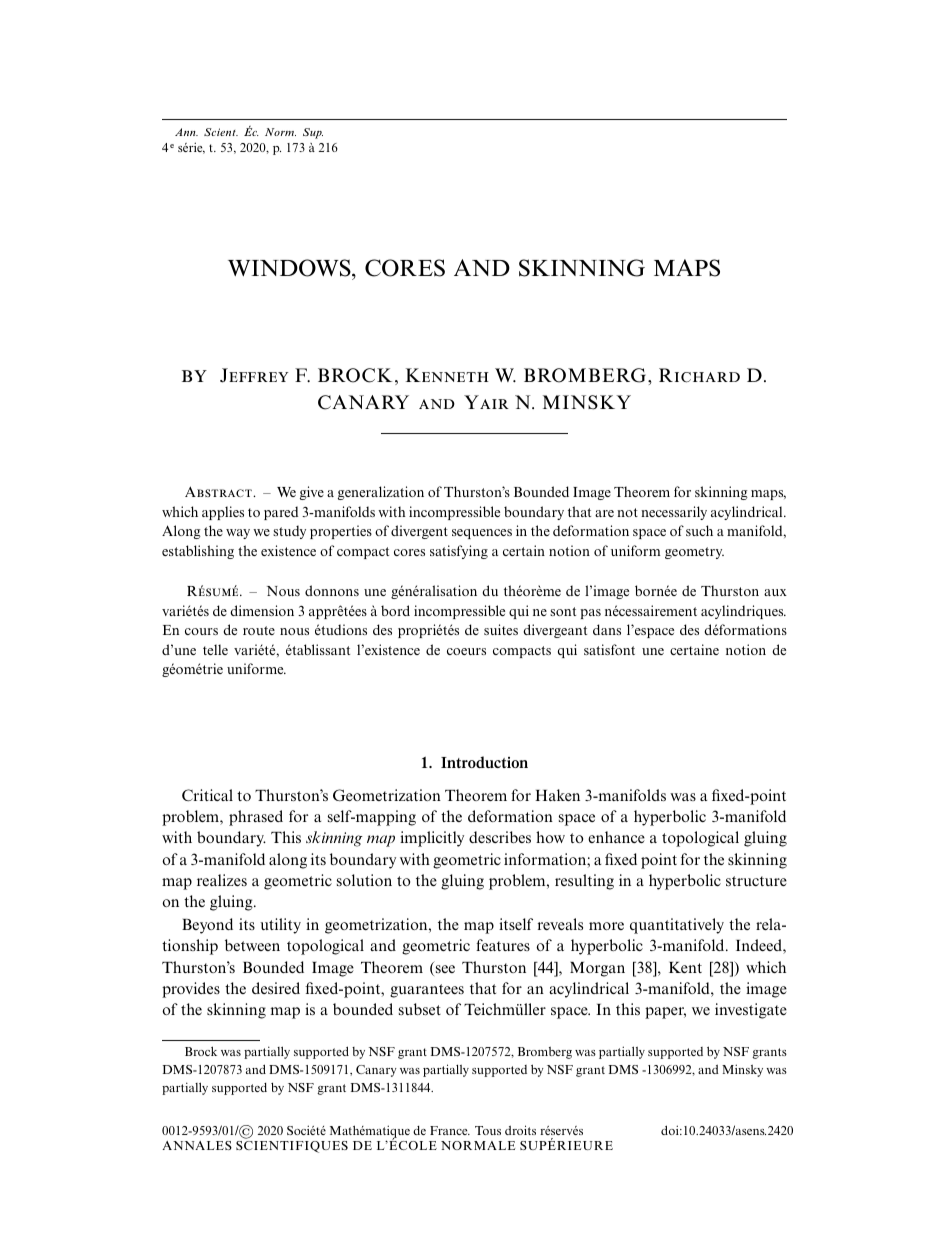 The height and width of the page is (1245, 952). Describe the element at coordinates (256, 818) in the page. I see `phrased` at that location.
